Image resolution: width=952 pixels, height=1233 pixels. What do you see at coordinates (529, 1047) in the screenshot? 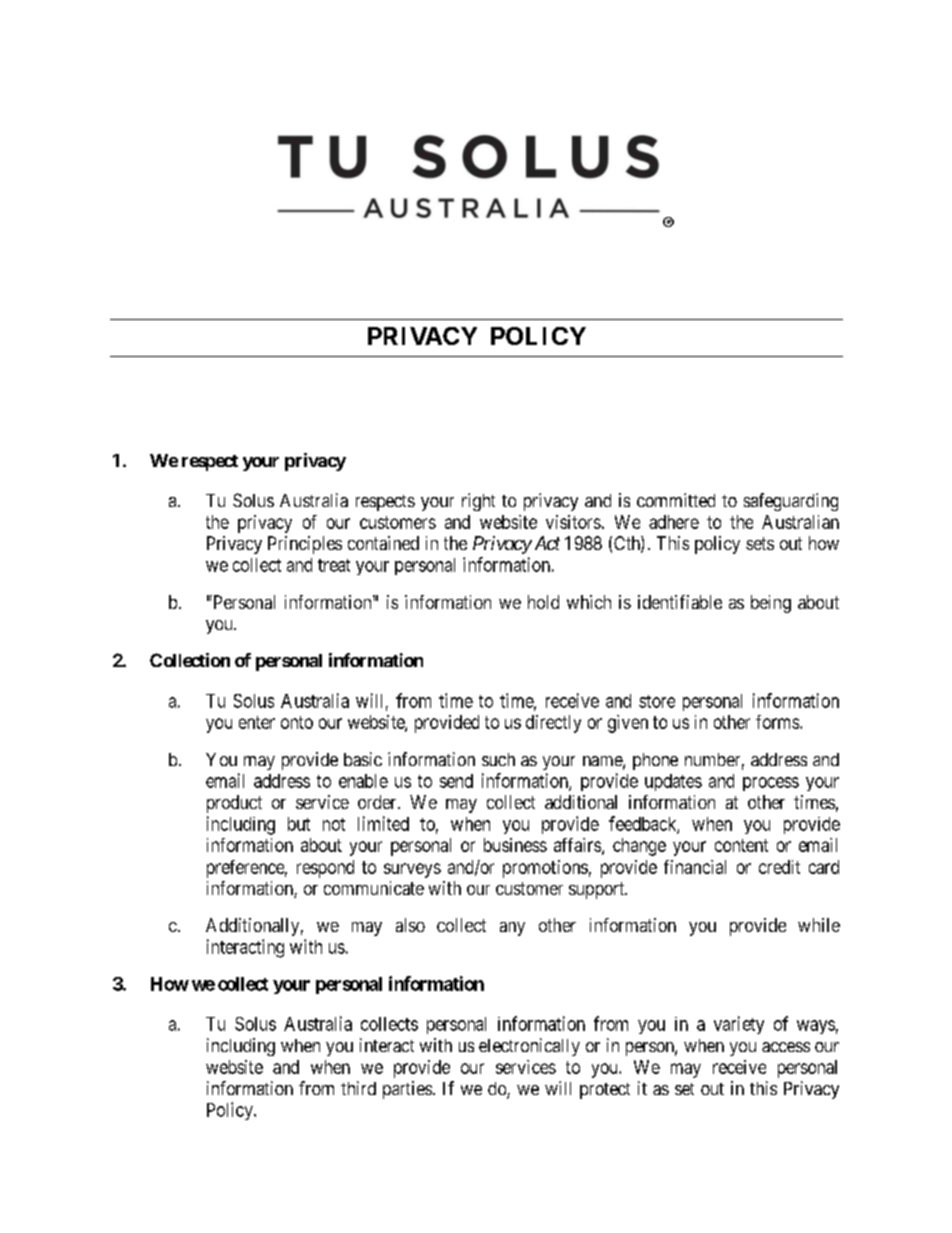
I see `electronically` at bounding box center [529, 1047].
